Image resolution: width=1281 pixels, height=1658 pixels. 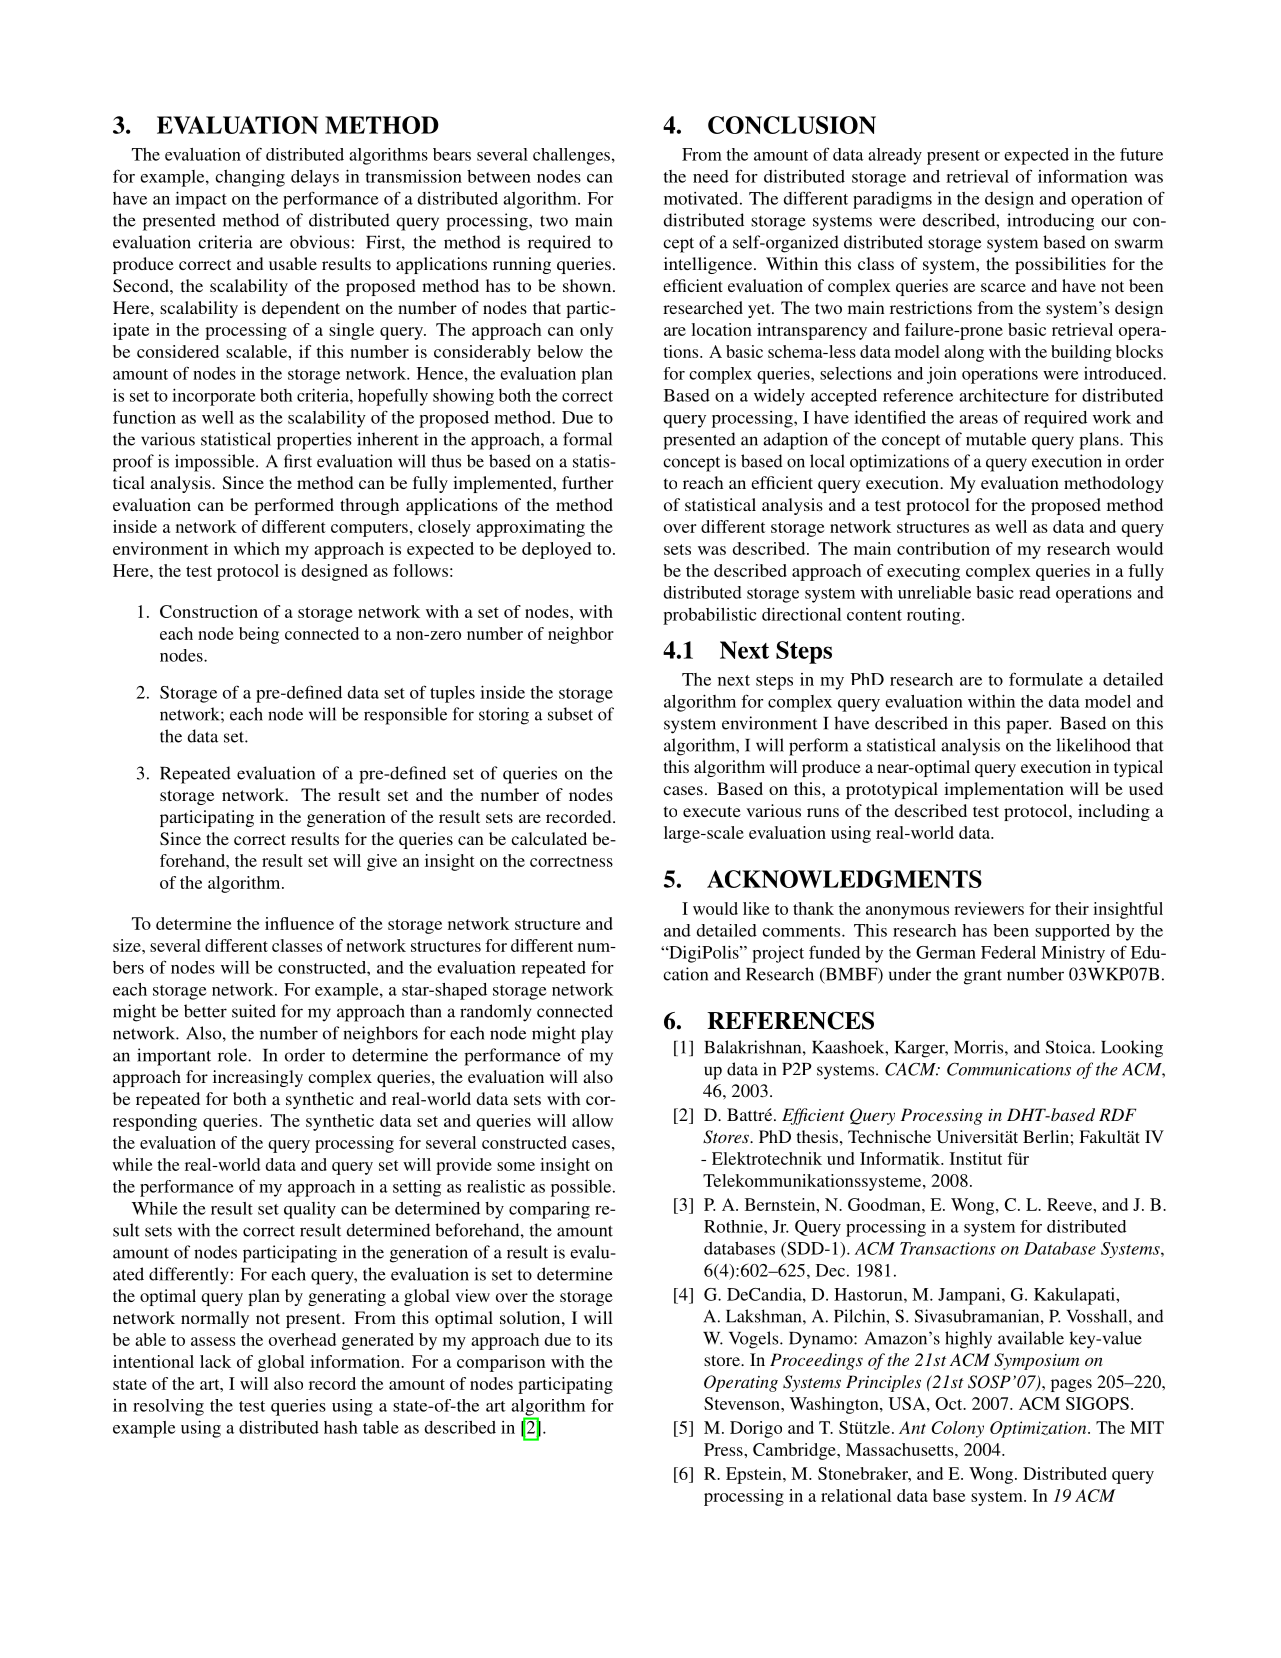 What do you see at coordinates (712, 811) in the document?
I see `execute` at bounding box center [712, 811].
